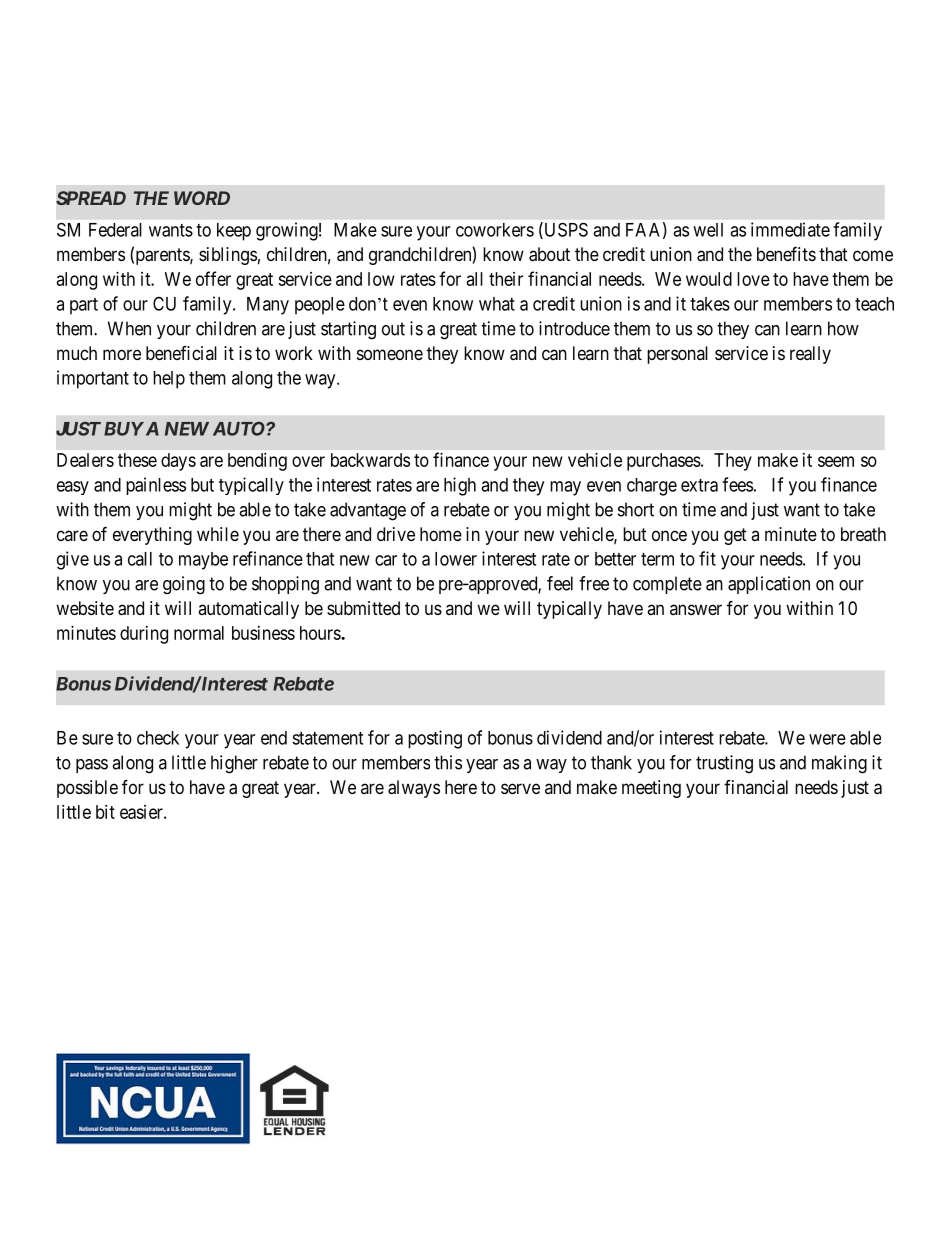  Describe the element at coordinates (152, 536) in the image. I see `everything` at that location.
